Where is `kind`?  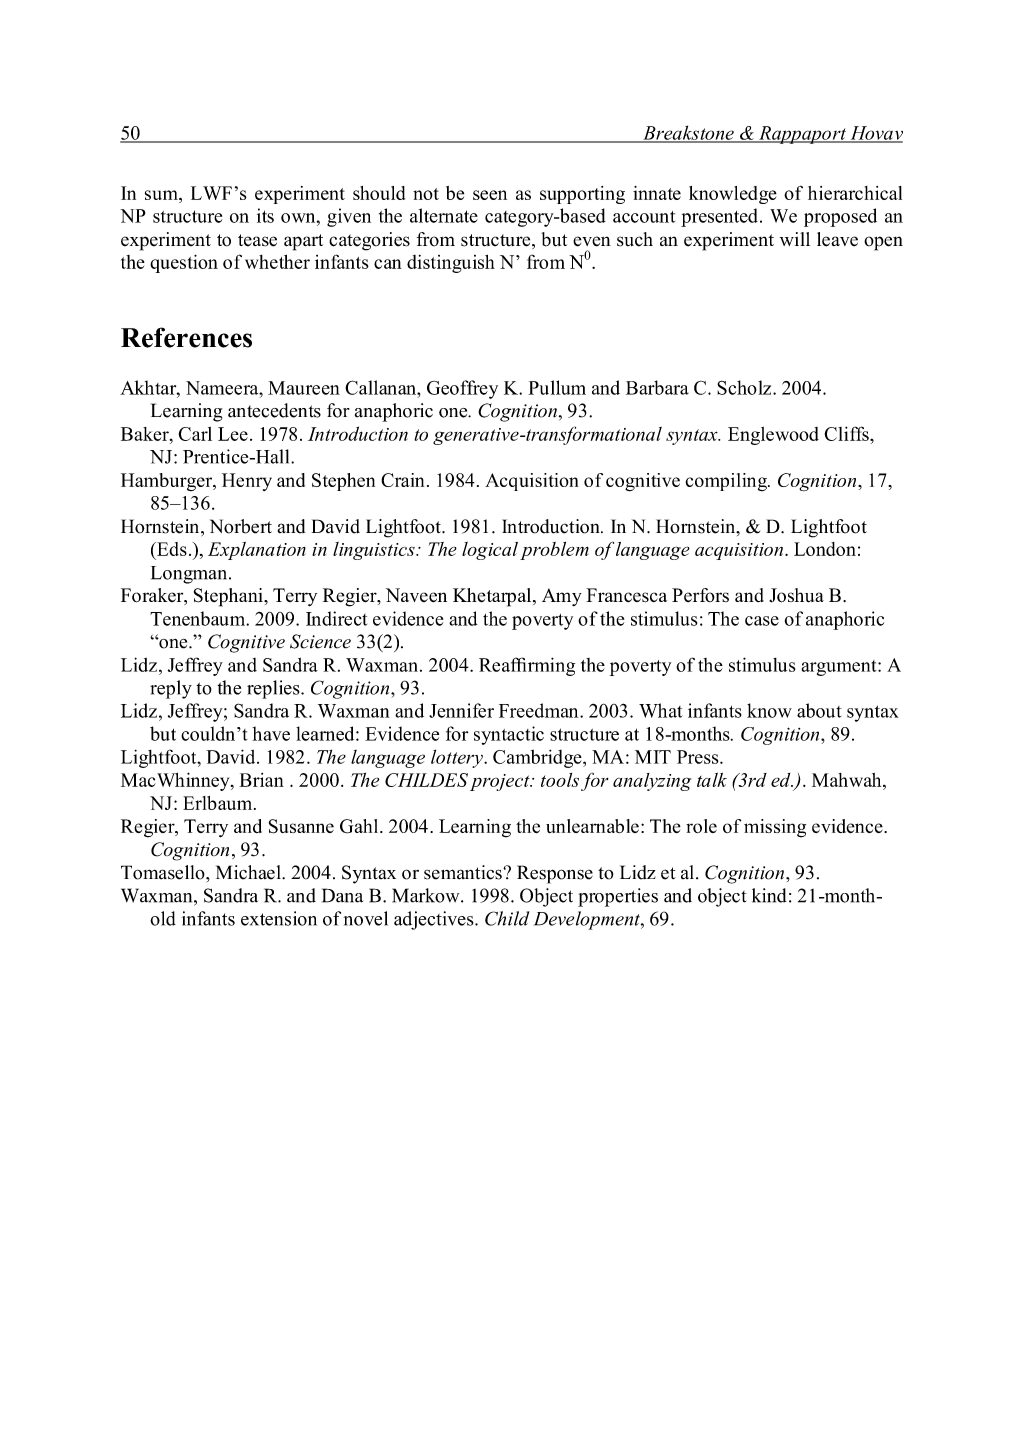
kind is located at coordinates (769, 895).
